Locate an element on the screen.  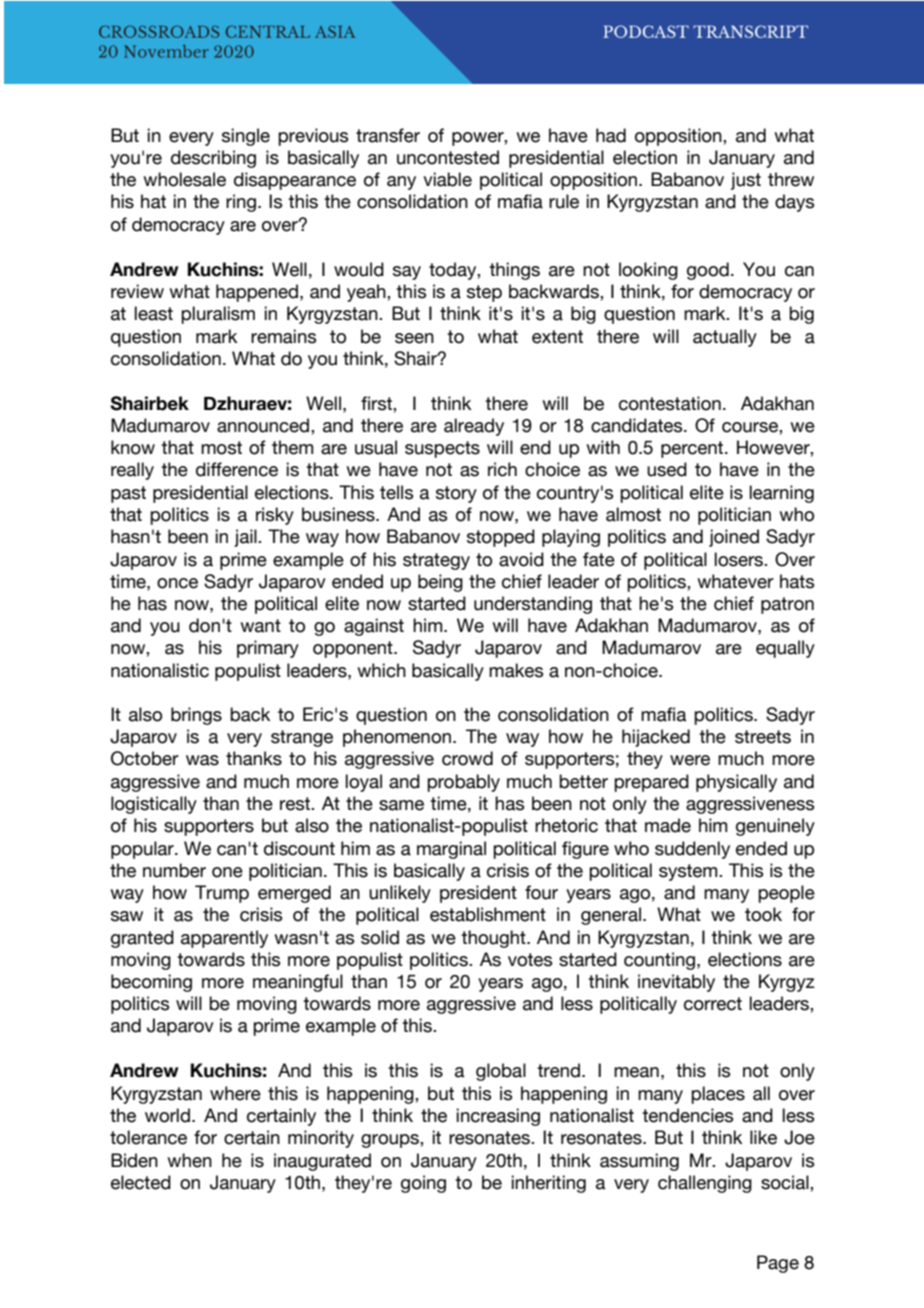
when is located at coordinates (189, 1160).
